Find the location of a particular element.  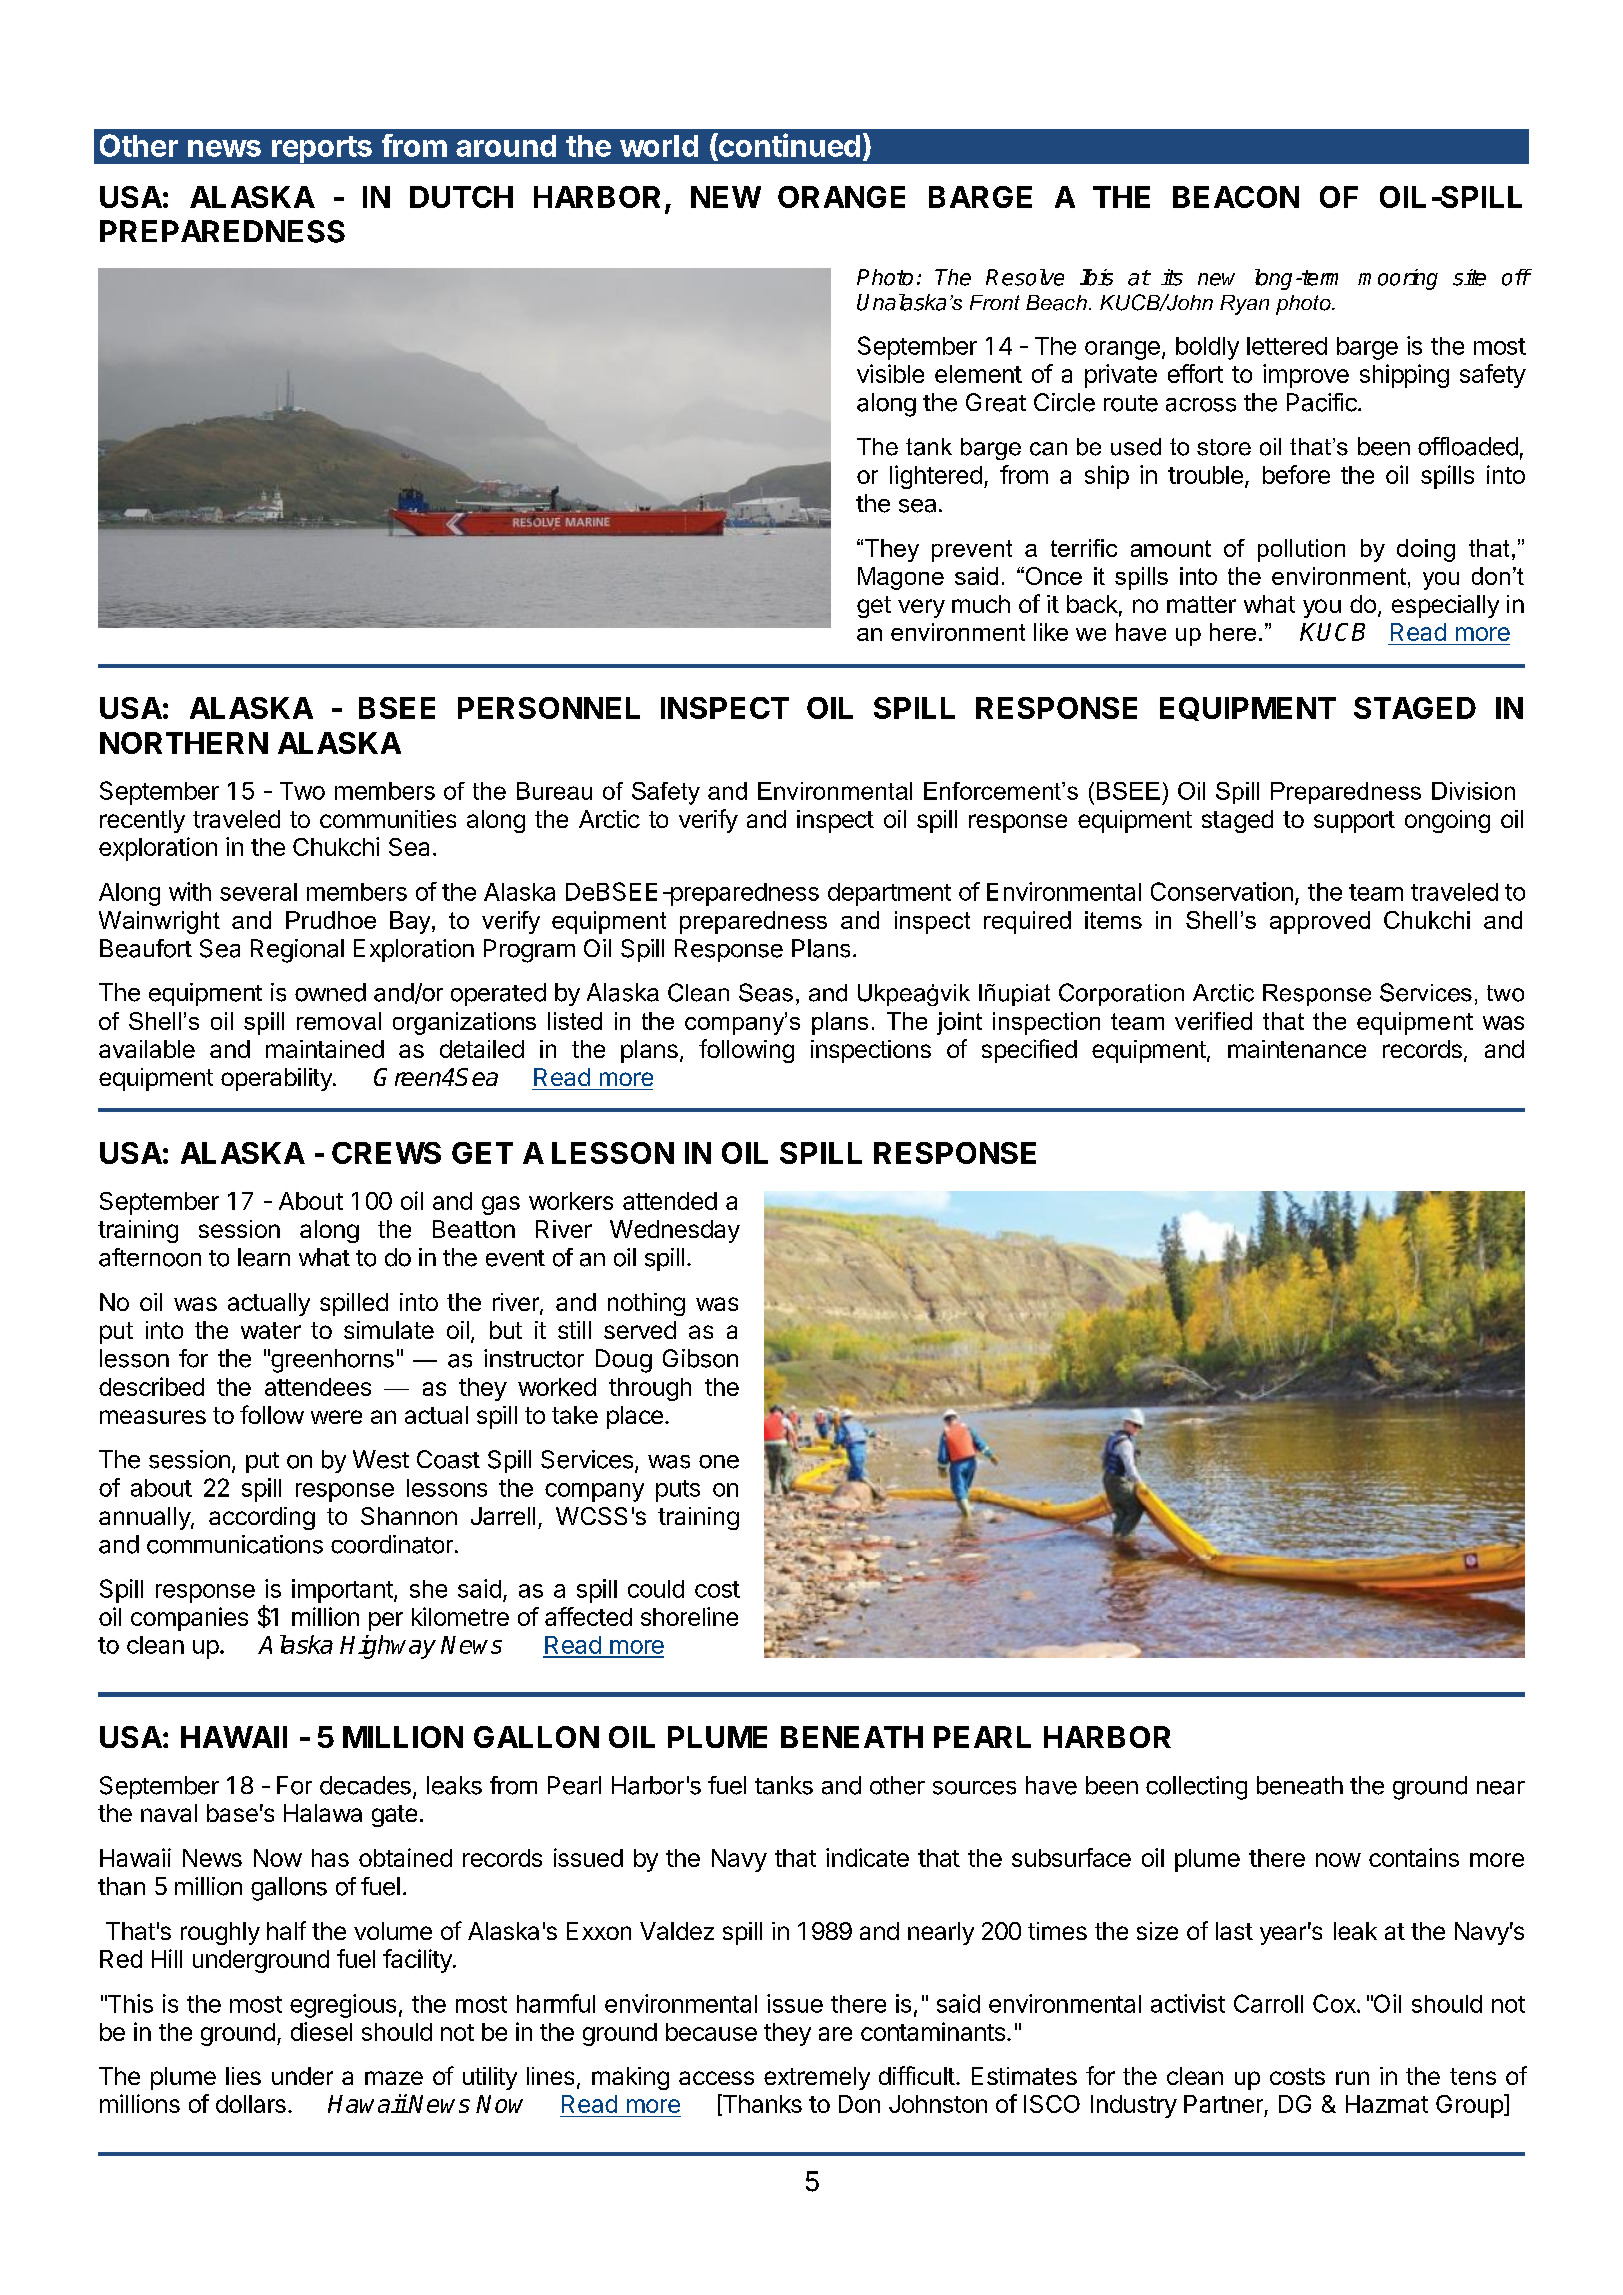

very is located at coordinates (921, 608).
